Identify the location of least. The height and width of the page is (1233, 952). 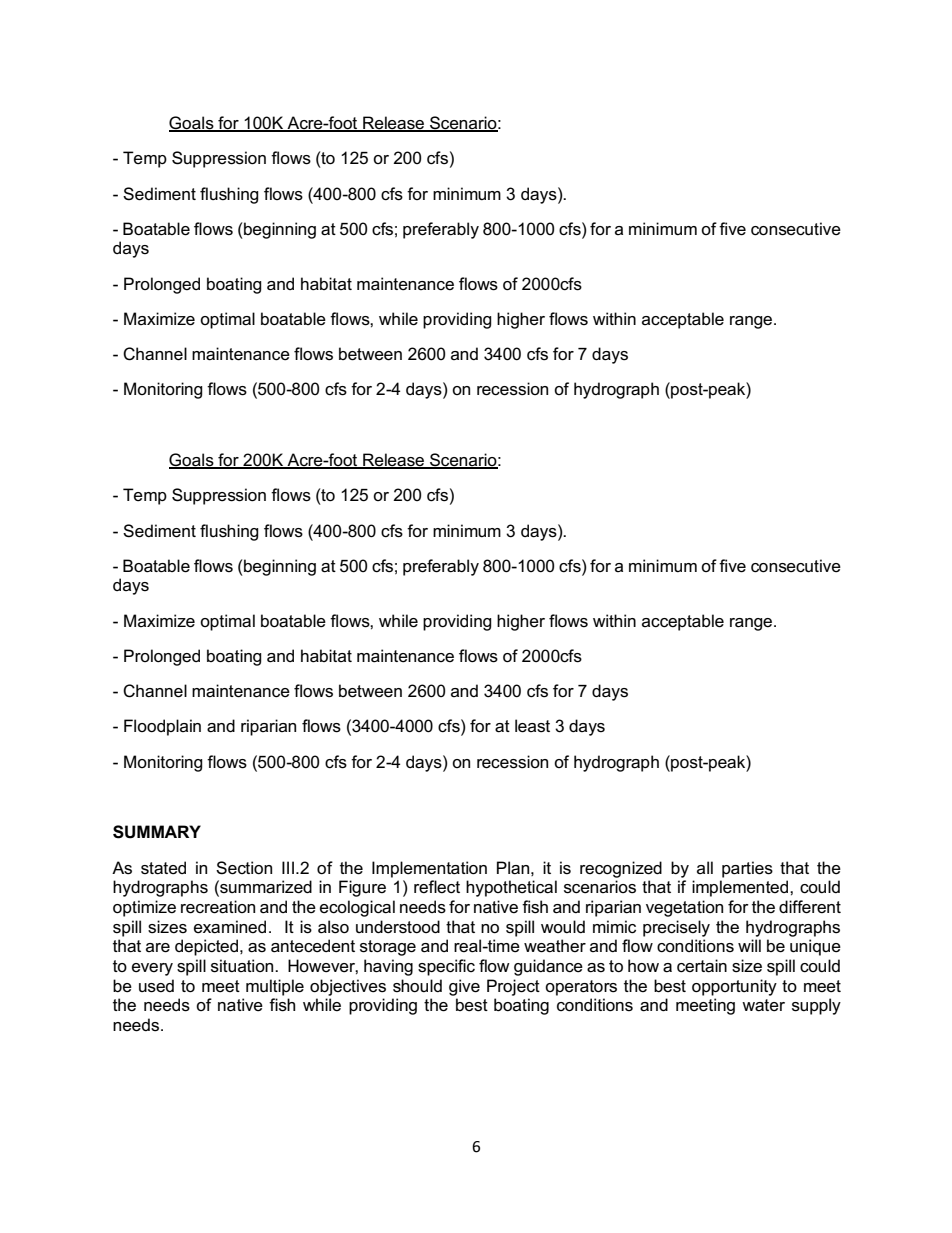
(532, 726).
